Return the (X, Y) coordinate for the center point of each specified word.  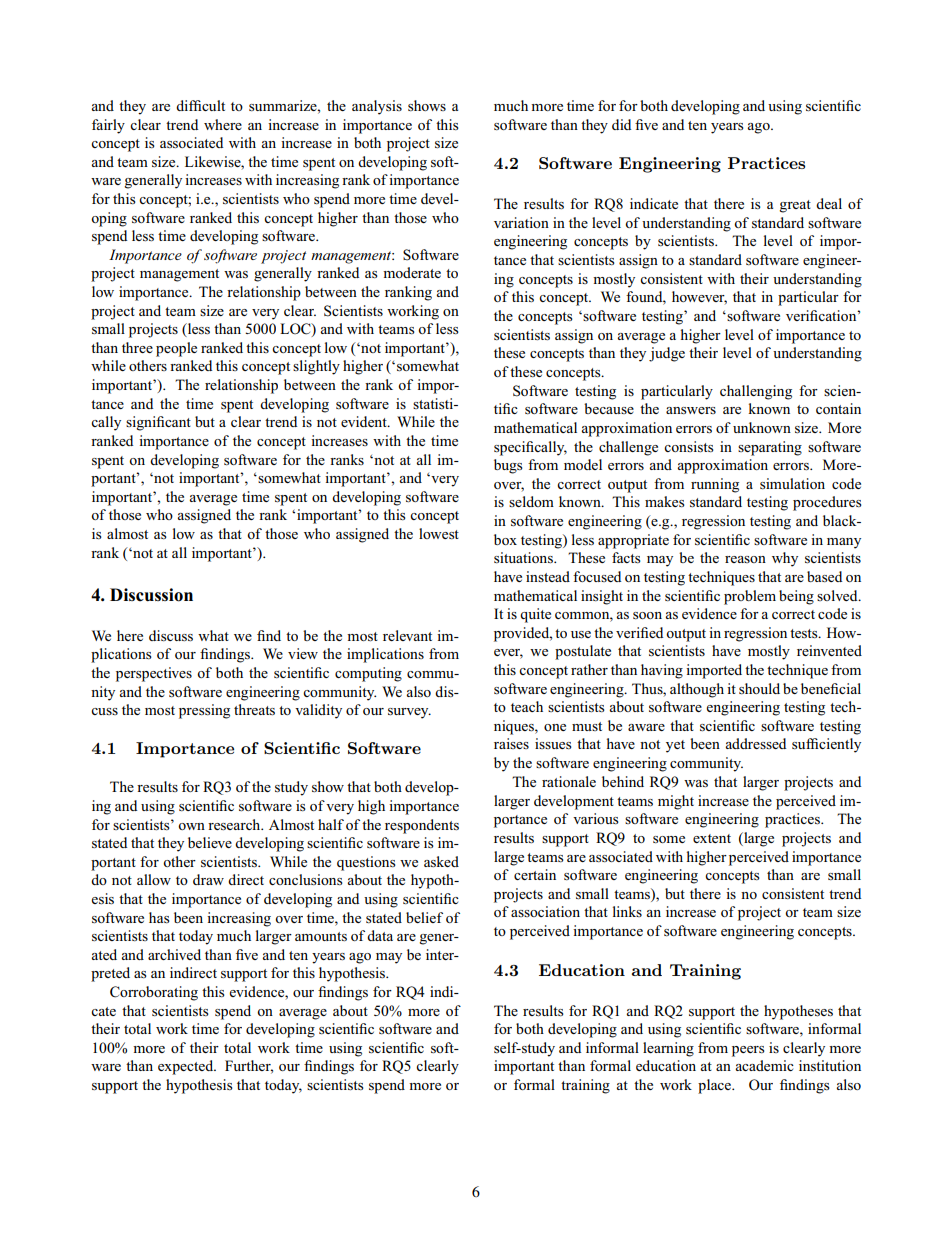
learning (668, 1049)
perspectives (154, 674)
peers (748, 1051)
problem (750, 597)
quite (535, 615)
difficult (200, 105)
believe (210, 842)
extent (712, 838)
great (795, 206)
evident (365, 421)
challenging (756, 392)
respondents (422, 826)
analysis (377, 107)
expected (187, 1067)
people (176, 349)
